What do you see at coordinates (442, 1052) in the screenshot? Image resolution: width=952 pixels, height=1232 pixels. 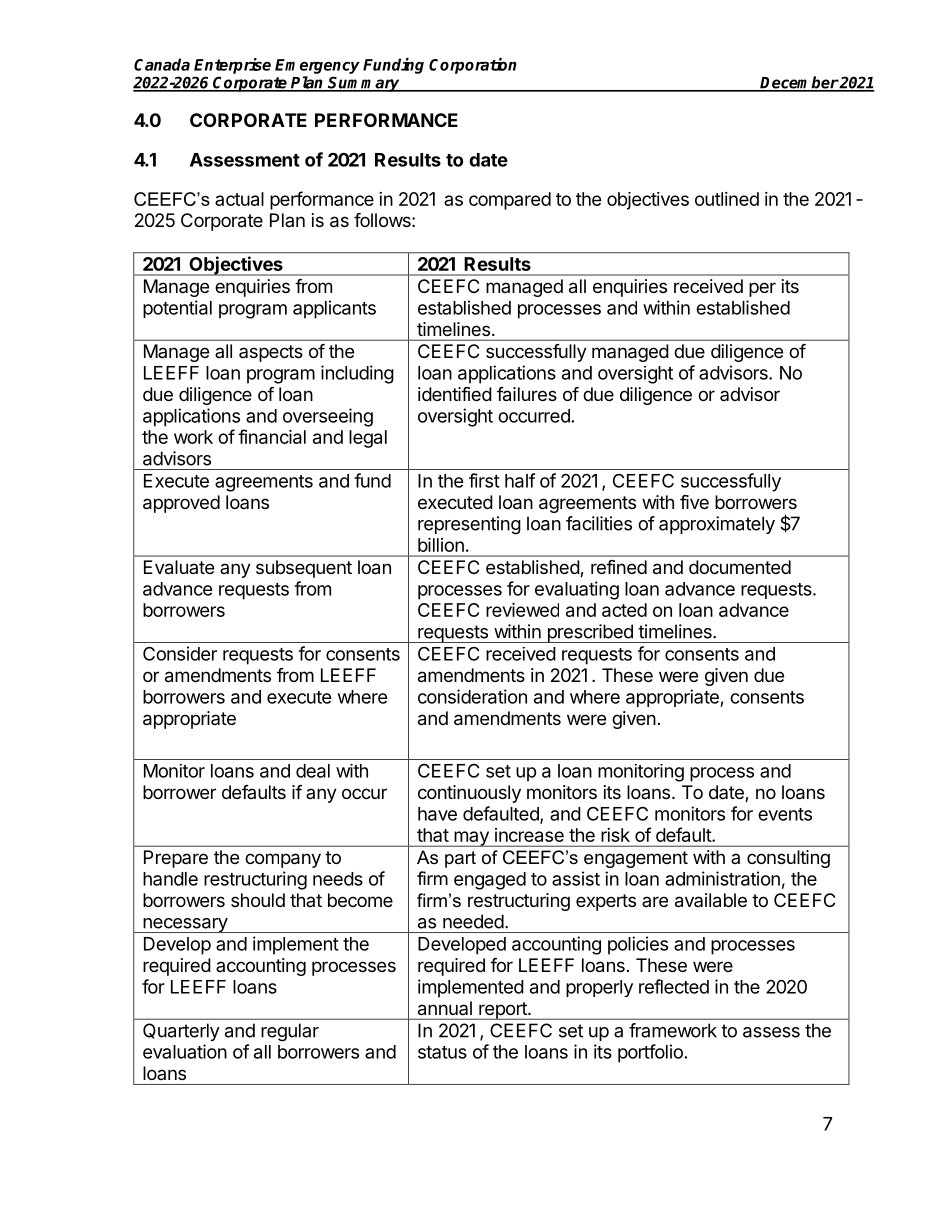 I see `status` at bounding box center [442, 1052].
